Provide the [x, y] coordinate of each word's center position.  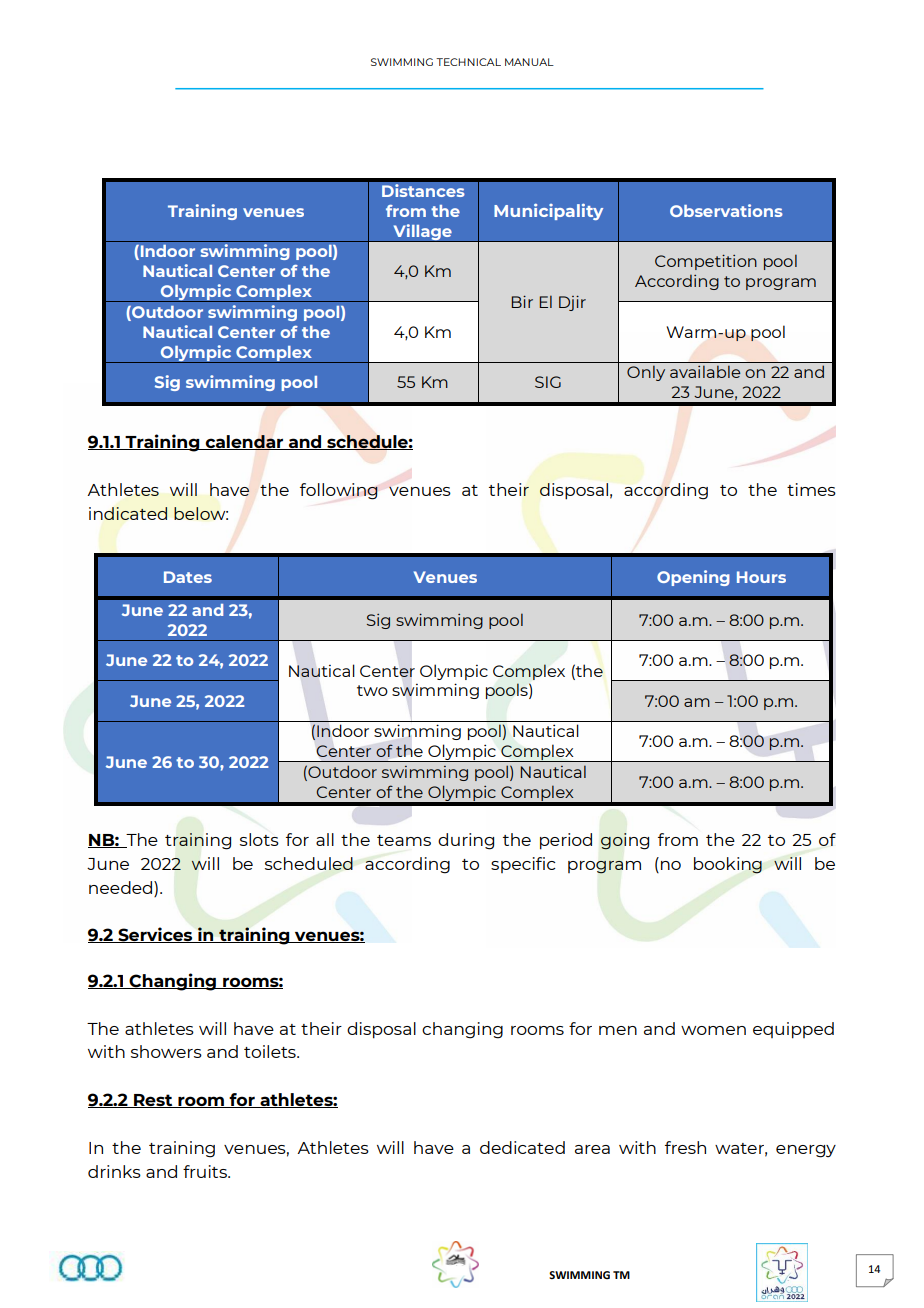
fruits [206, 1171]
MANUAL [529, 62]
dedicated [522, 1147]
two [372, 690]
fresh [685, 1147]
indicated [128, 513]
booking [728, 865]
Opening [693, 578]
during [466, 841]
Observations [726, 210]
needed [122, 889]
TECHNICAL [468, 62]
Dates [188, 577]
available [705, 371]
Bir [522, 302]
